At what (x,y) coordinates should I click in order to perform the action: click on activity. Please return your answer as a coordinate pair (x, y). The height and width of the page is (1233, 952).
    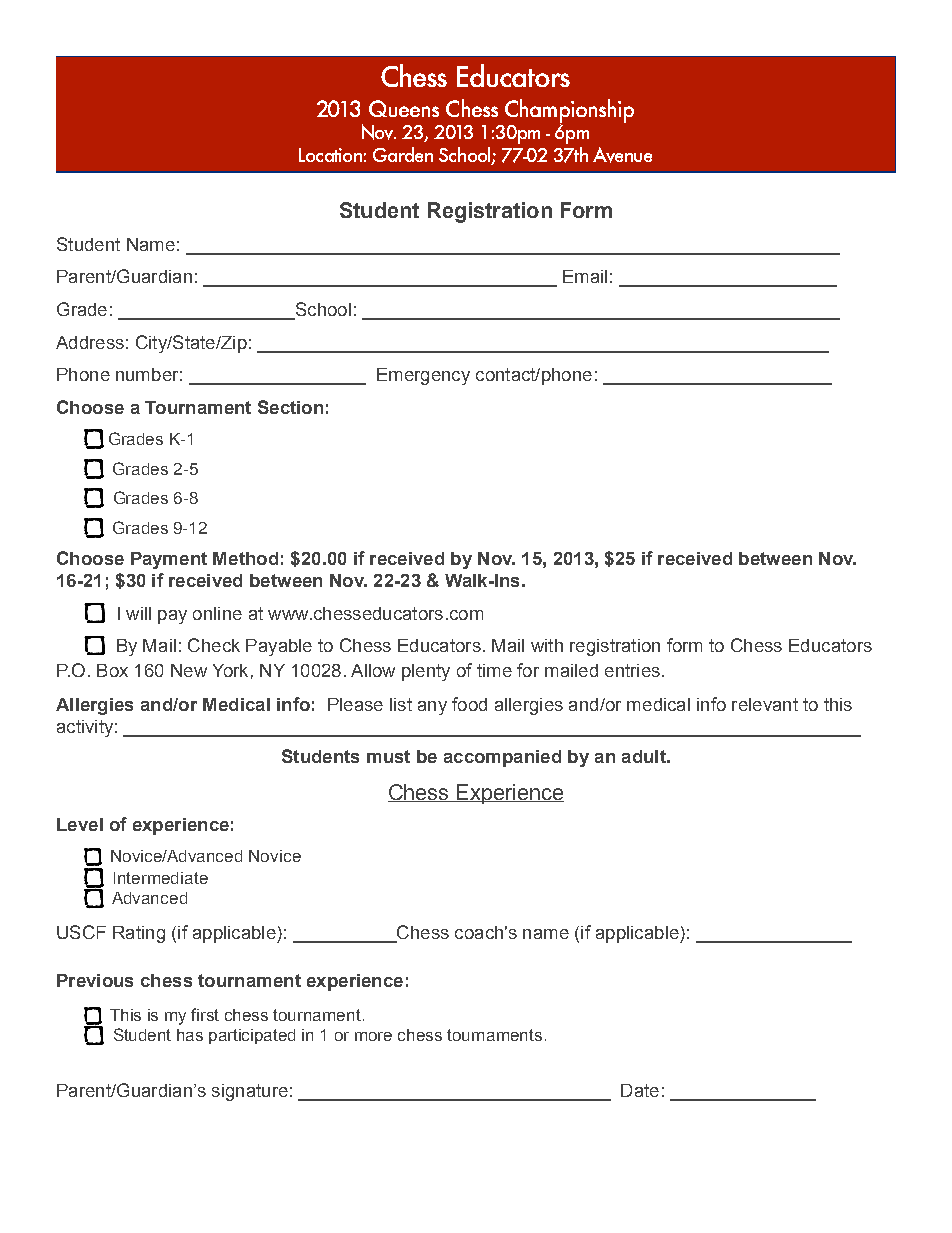
    Looking at the image, I should click on (85, 728).
